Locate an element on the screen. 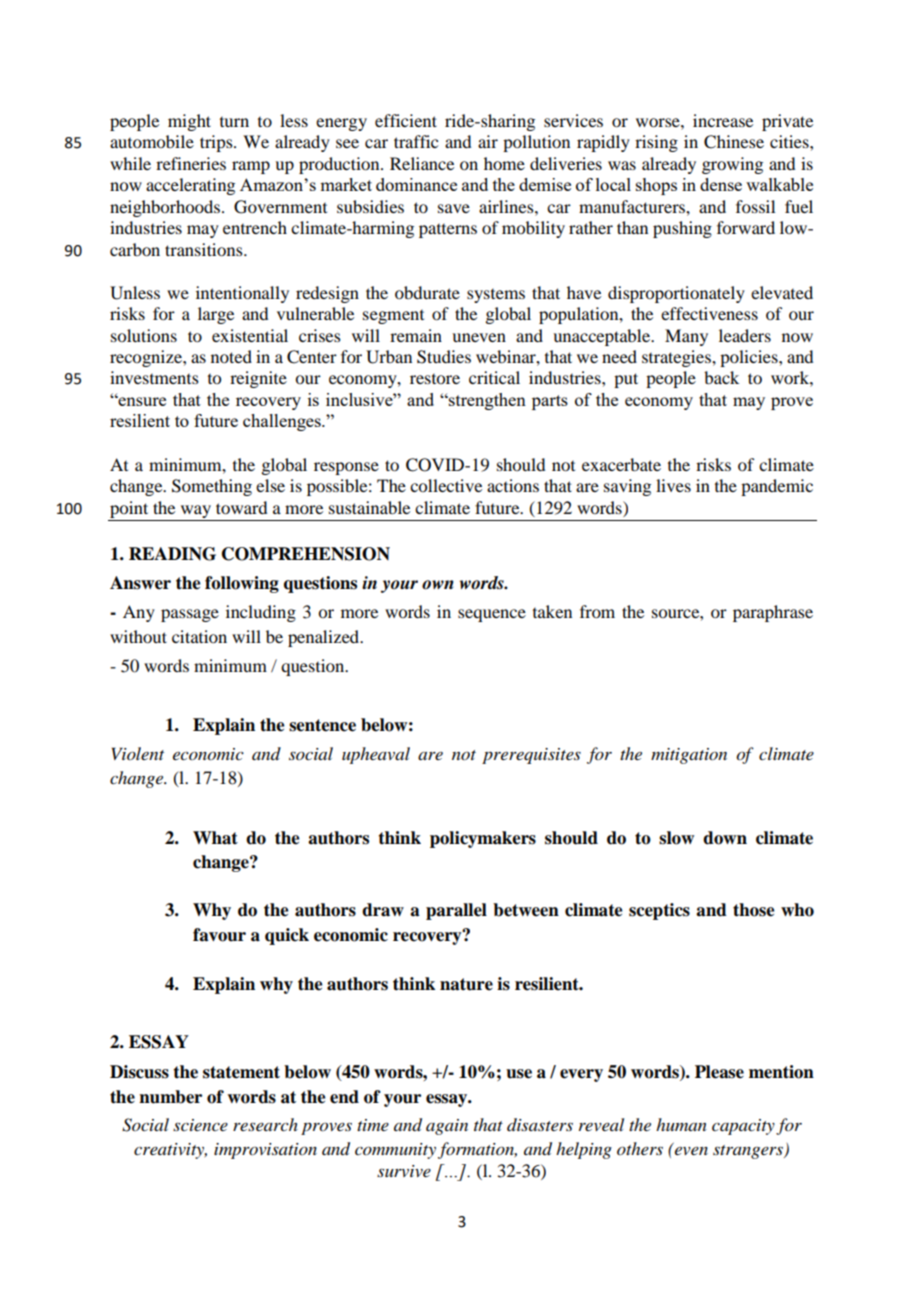 The image size is (924, 1308). paraphrase is located at coordinates (773, 613).
